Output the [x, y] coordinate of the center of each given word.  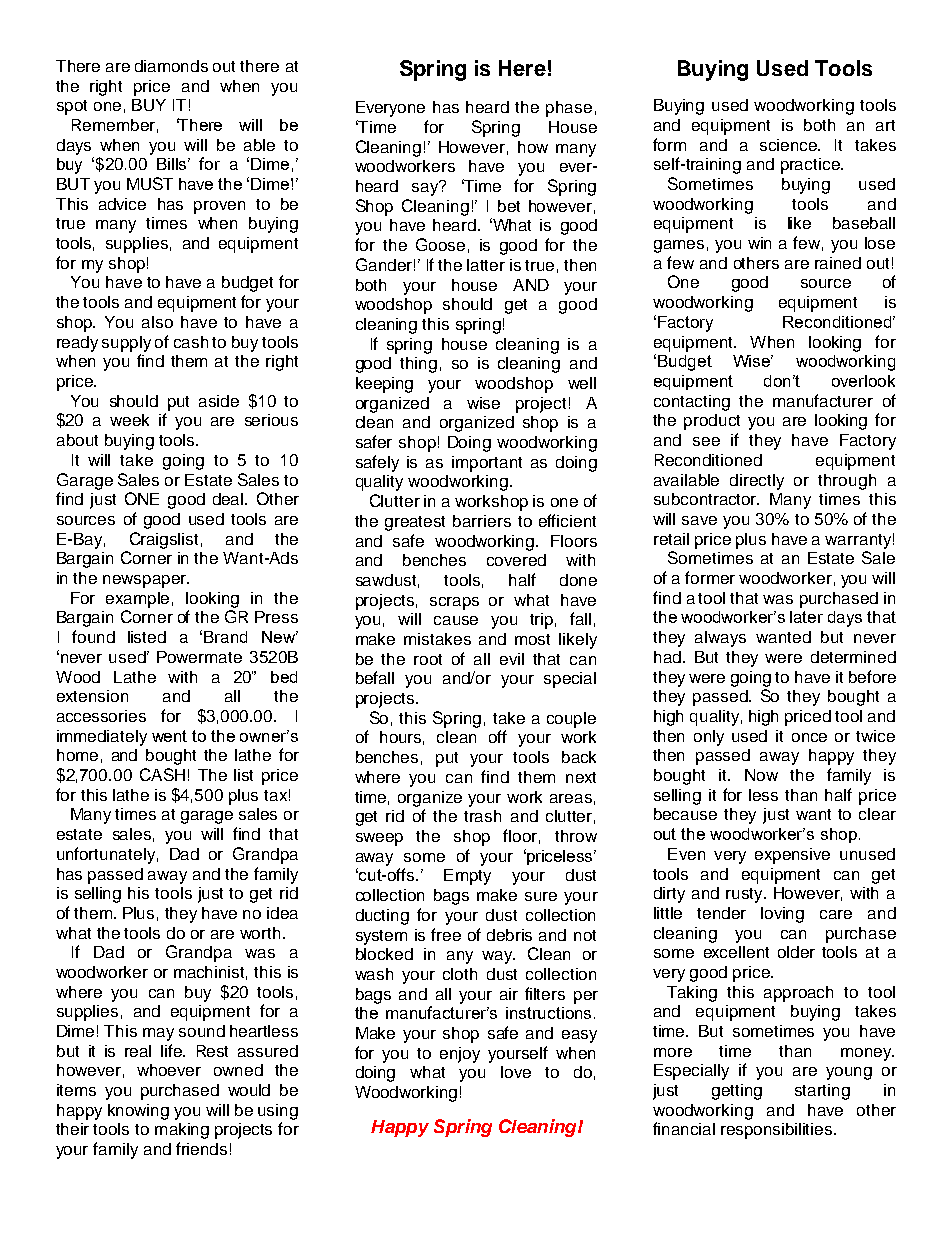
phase [569, 109]
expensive [792, 856]
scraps [454, 603]
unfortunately [106, 855]
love [516, 1072]
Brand [225, 637]
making [182, 1131]
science [790, 145]
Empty [467, 877]
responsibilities [778, 1131]
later [806, 617]
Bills [173, 164]
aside [219, 401]
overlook [863, 381]
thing [418, 365]
